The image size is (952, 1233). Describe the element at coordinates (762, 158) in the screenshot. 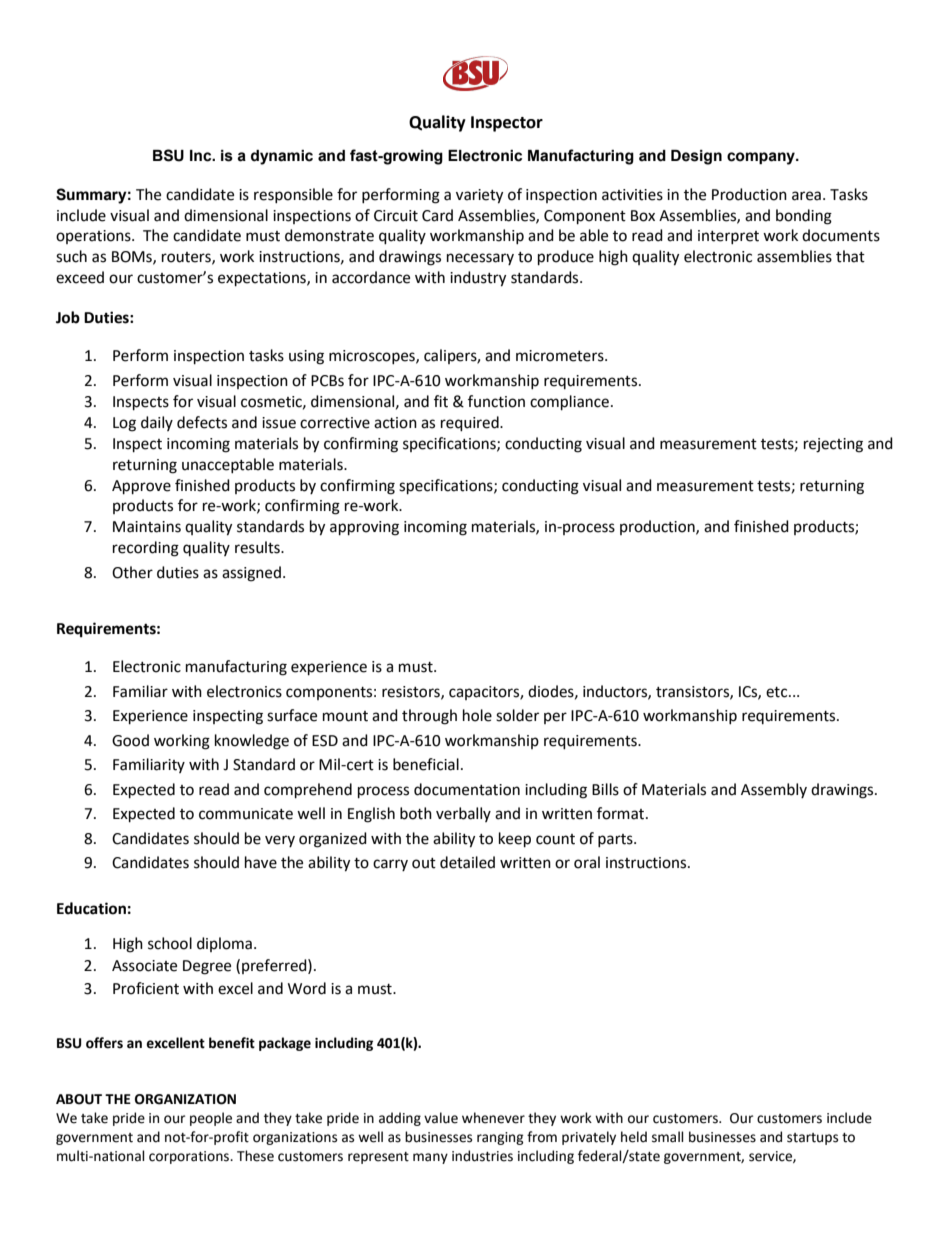

I see `company` at that location.
